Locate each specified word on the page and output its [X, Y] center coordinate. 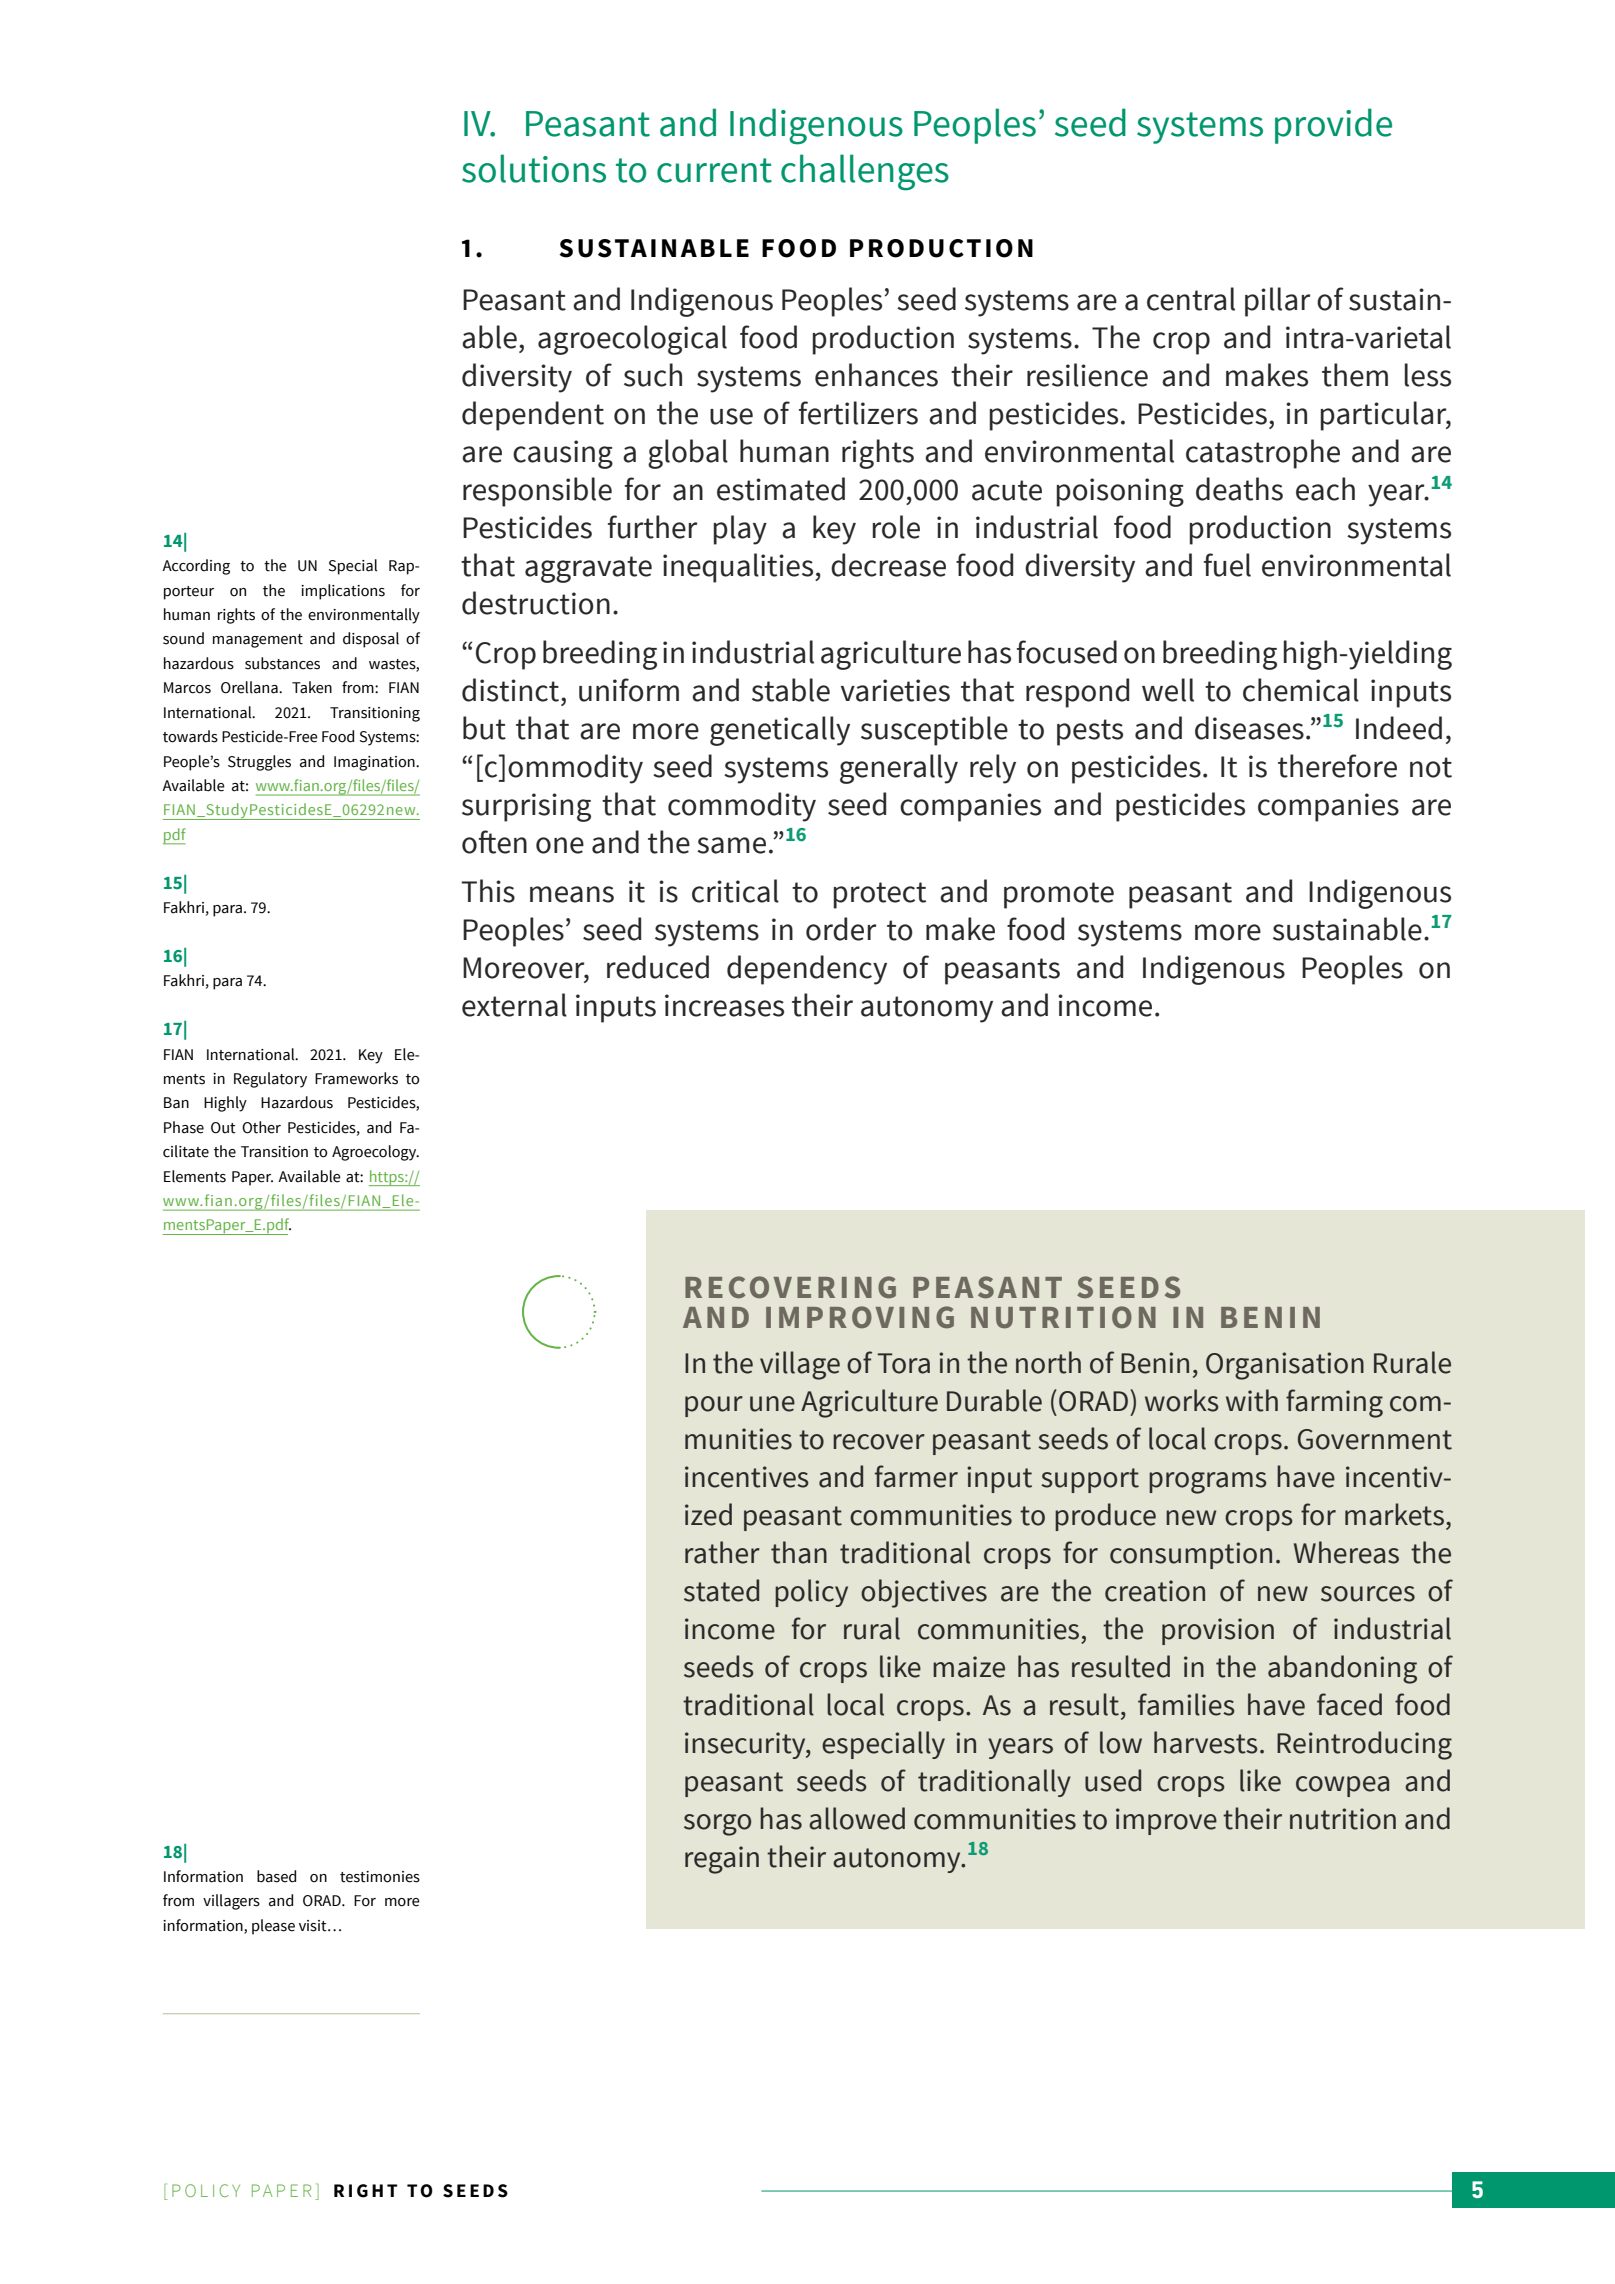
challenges [865, 172]
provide [1333, 126]
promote [1059, 895]
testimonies [380, 1877]
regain [722, 1860]
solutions [534, 168]
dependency [807, 970]
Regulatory [270, 1080]
